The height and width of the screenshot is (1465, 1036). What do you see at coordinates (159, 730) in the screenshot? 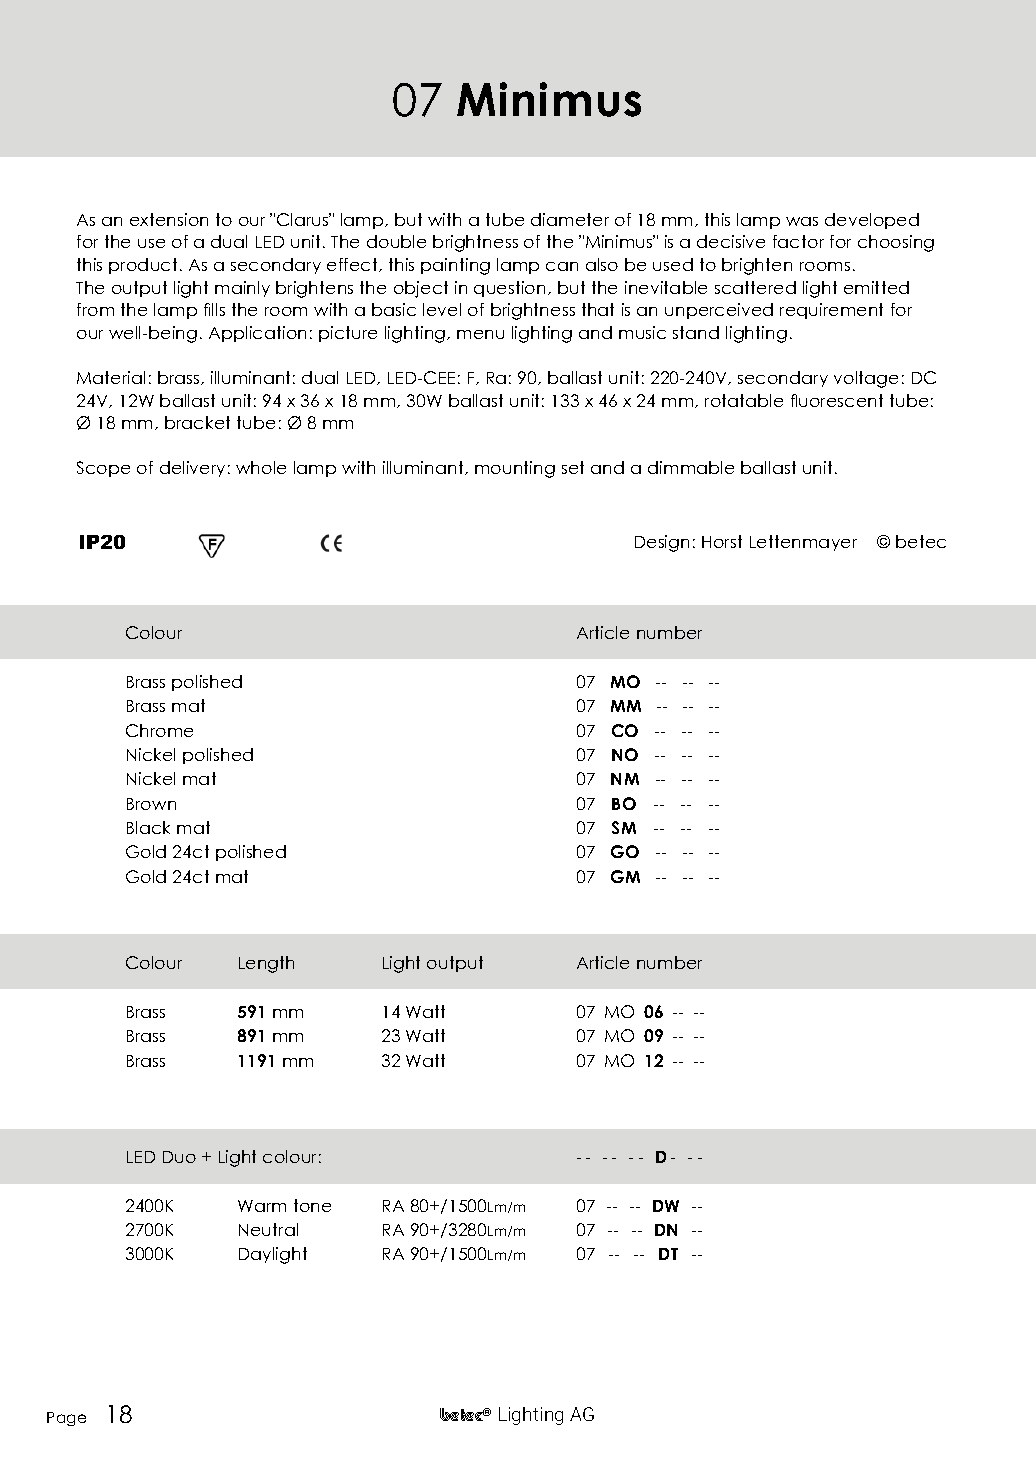
I see `Chrome` at bounding box center [159, 730].
